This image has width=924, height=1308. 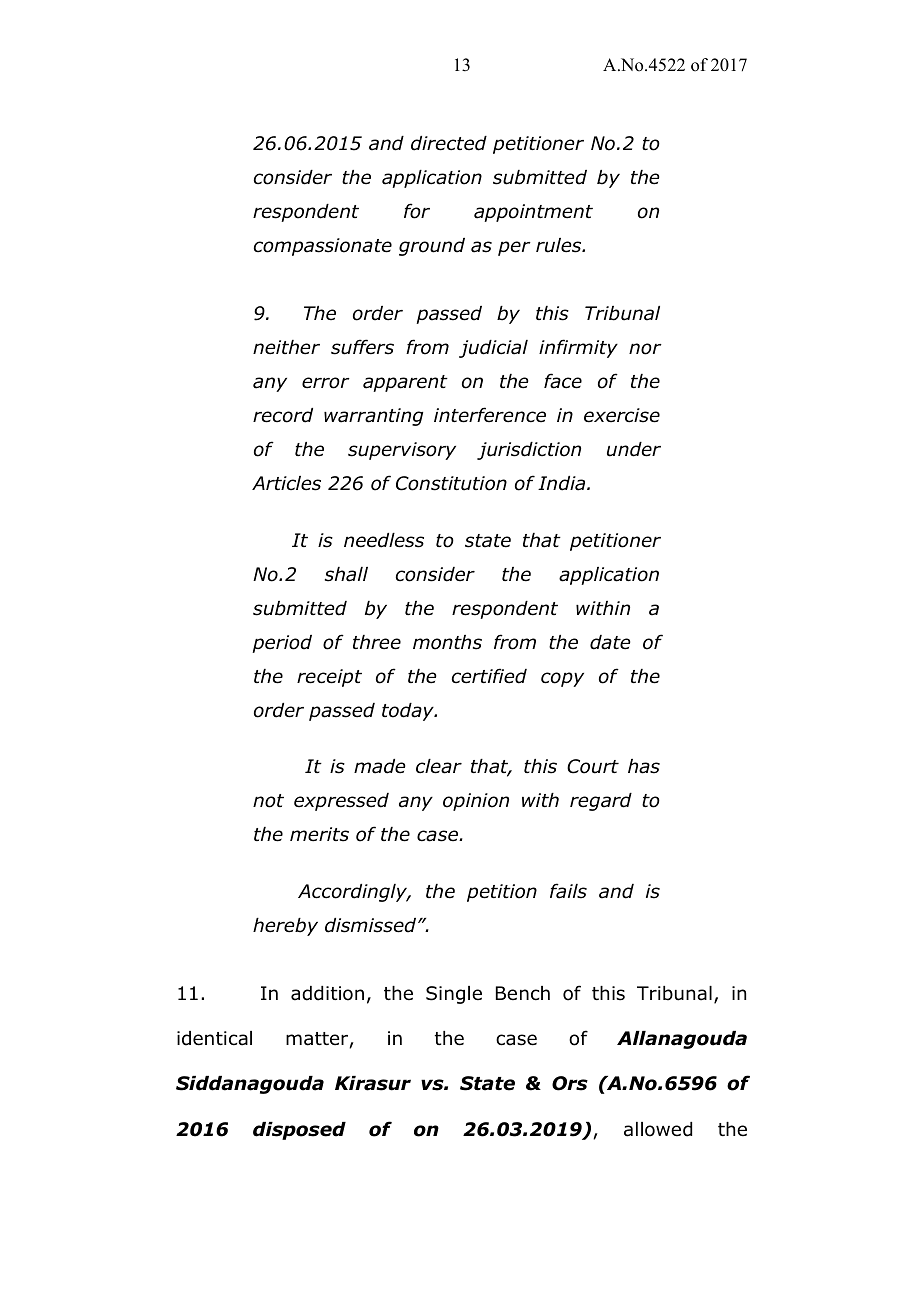 What do you see at coordinates (439, 766) in the image?
I see `clear` at bounding box center [439, 766].
